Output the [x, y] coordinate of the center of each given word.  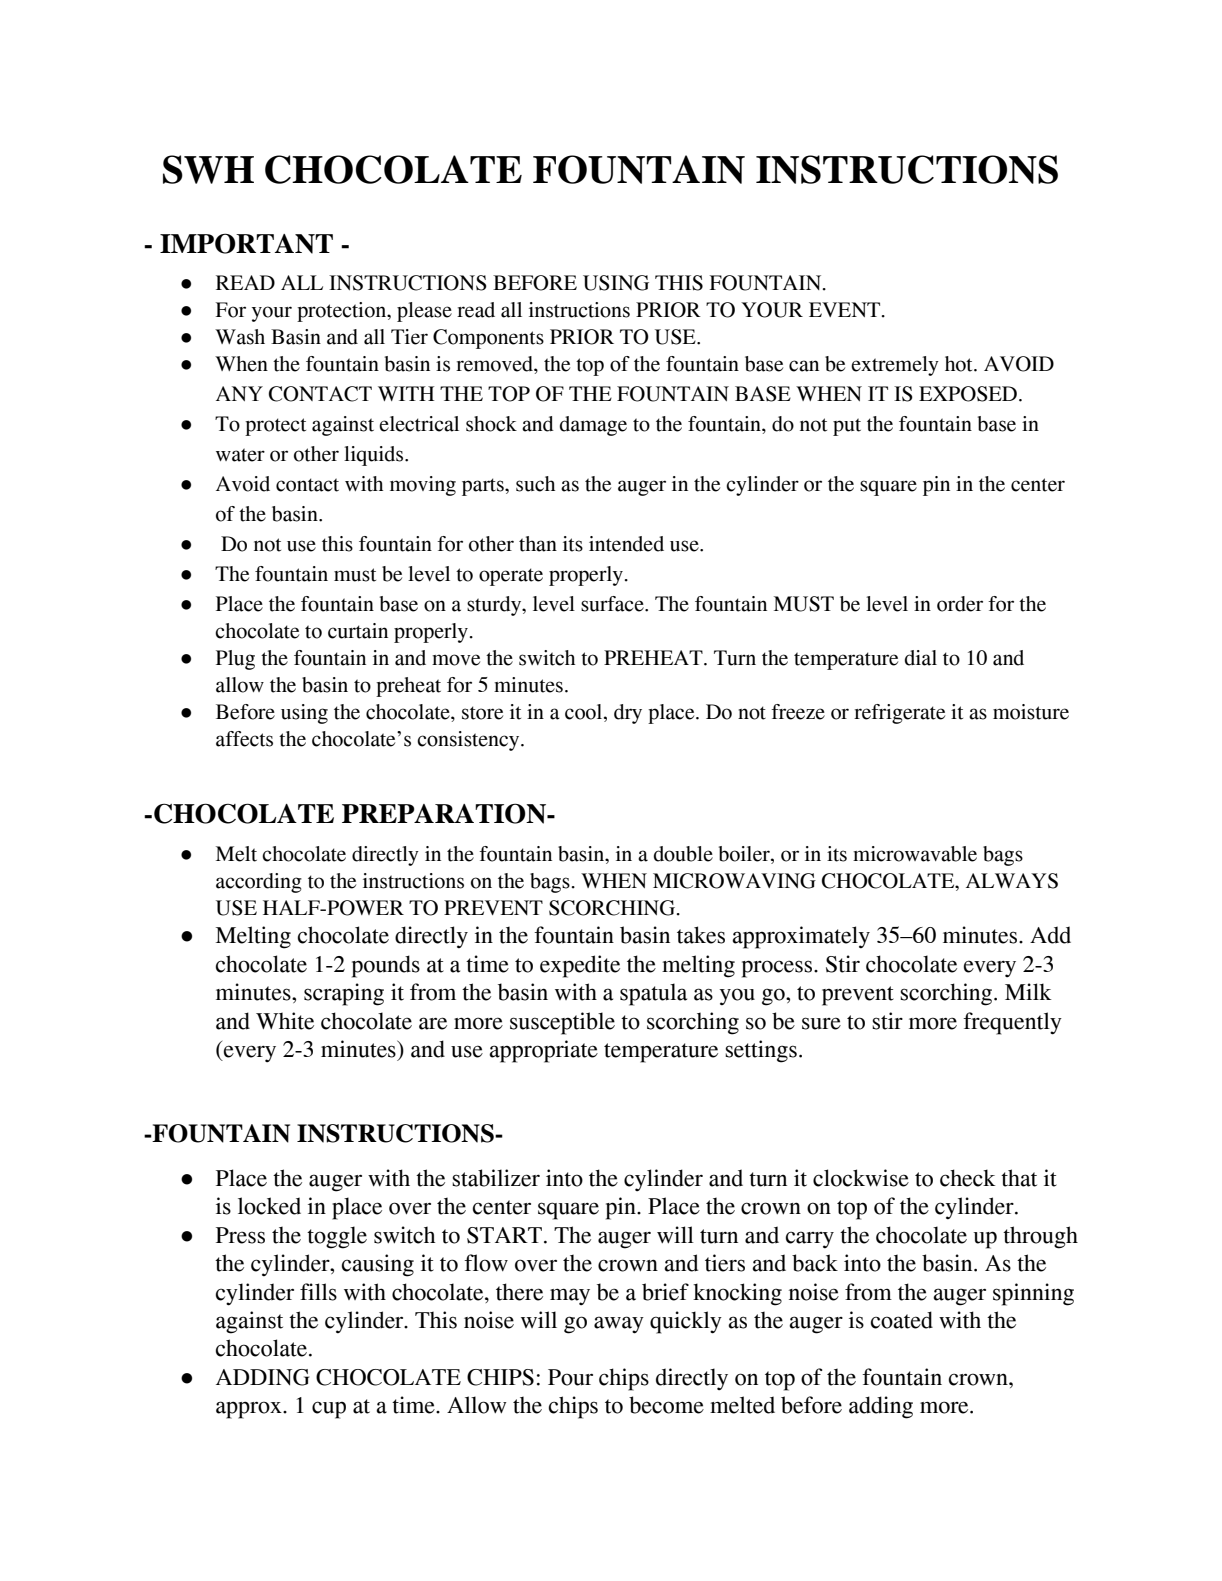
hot [960, 364]
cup [329, 1410]
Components [488, 339]
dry [628, 714]
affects [244, 739]
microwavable [915, 854]
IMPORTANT [246, 243]
